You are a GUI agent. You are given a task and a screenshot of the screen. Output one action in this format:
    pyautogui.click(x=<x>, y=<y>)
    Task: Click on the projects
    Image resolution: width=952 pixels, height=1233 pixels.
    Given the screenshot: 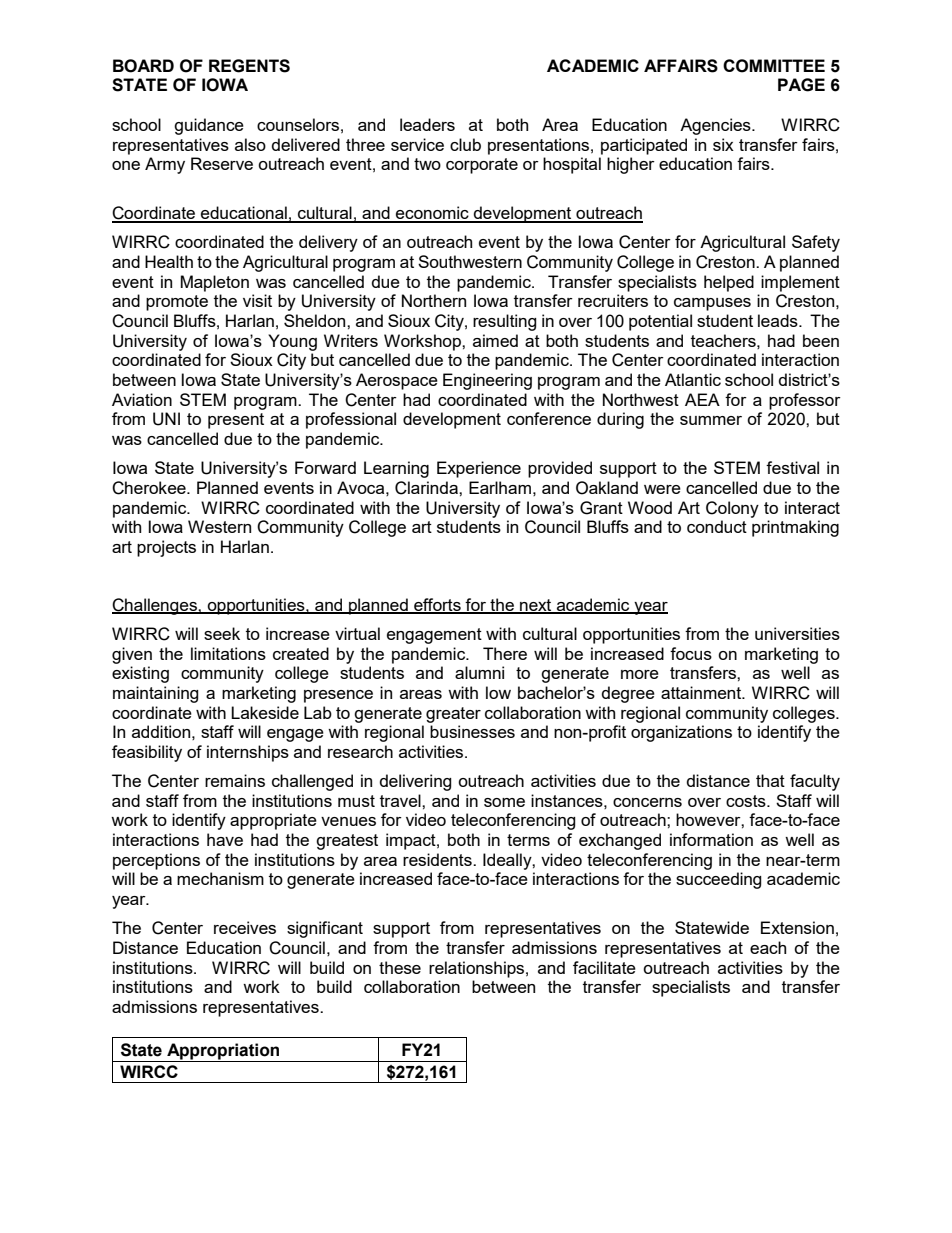 What is the action you would take?
    pyautogui.click(x=166, y=548)
